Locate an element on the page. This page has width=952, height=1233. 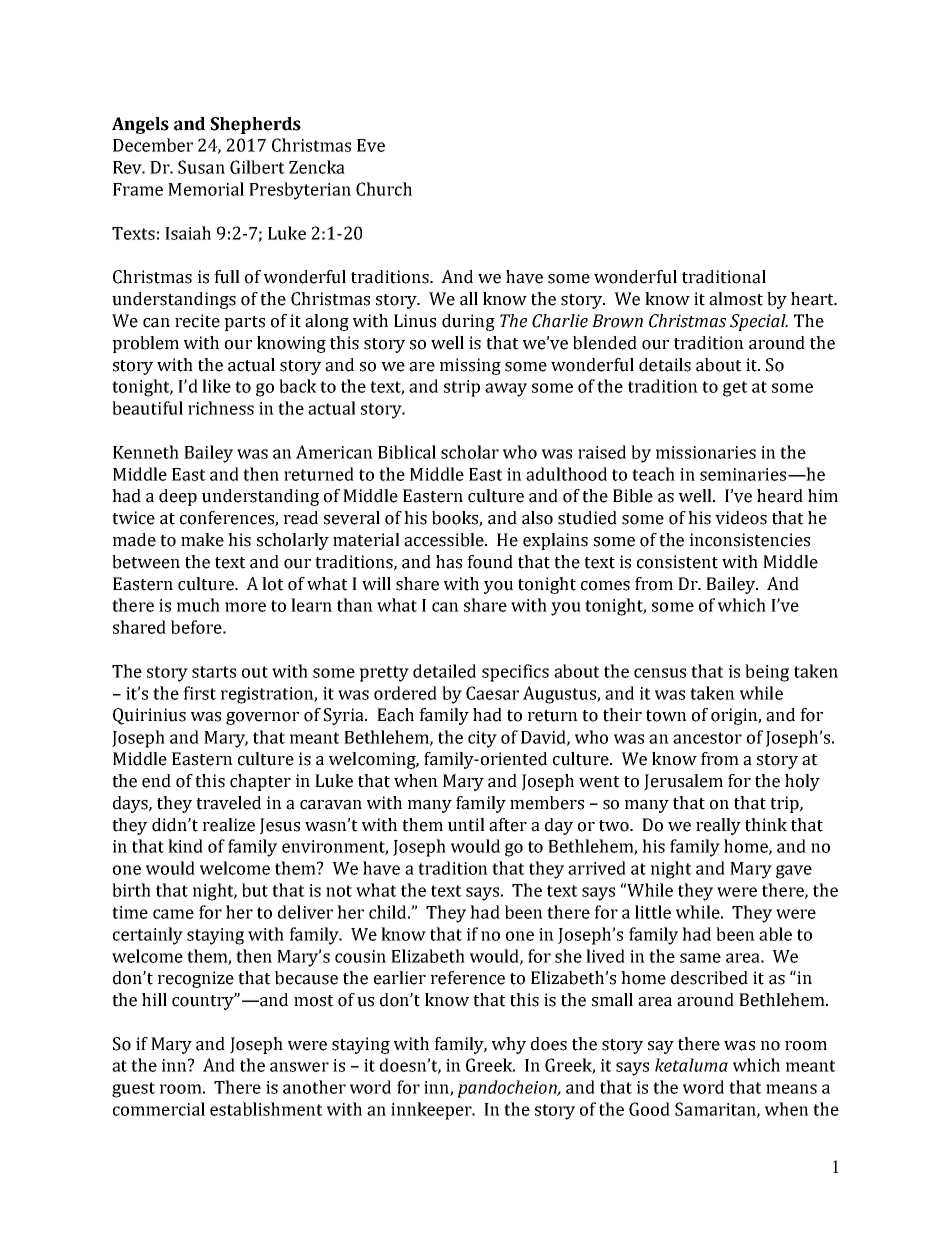
why is located at coordinates (509, 1045).
